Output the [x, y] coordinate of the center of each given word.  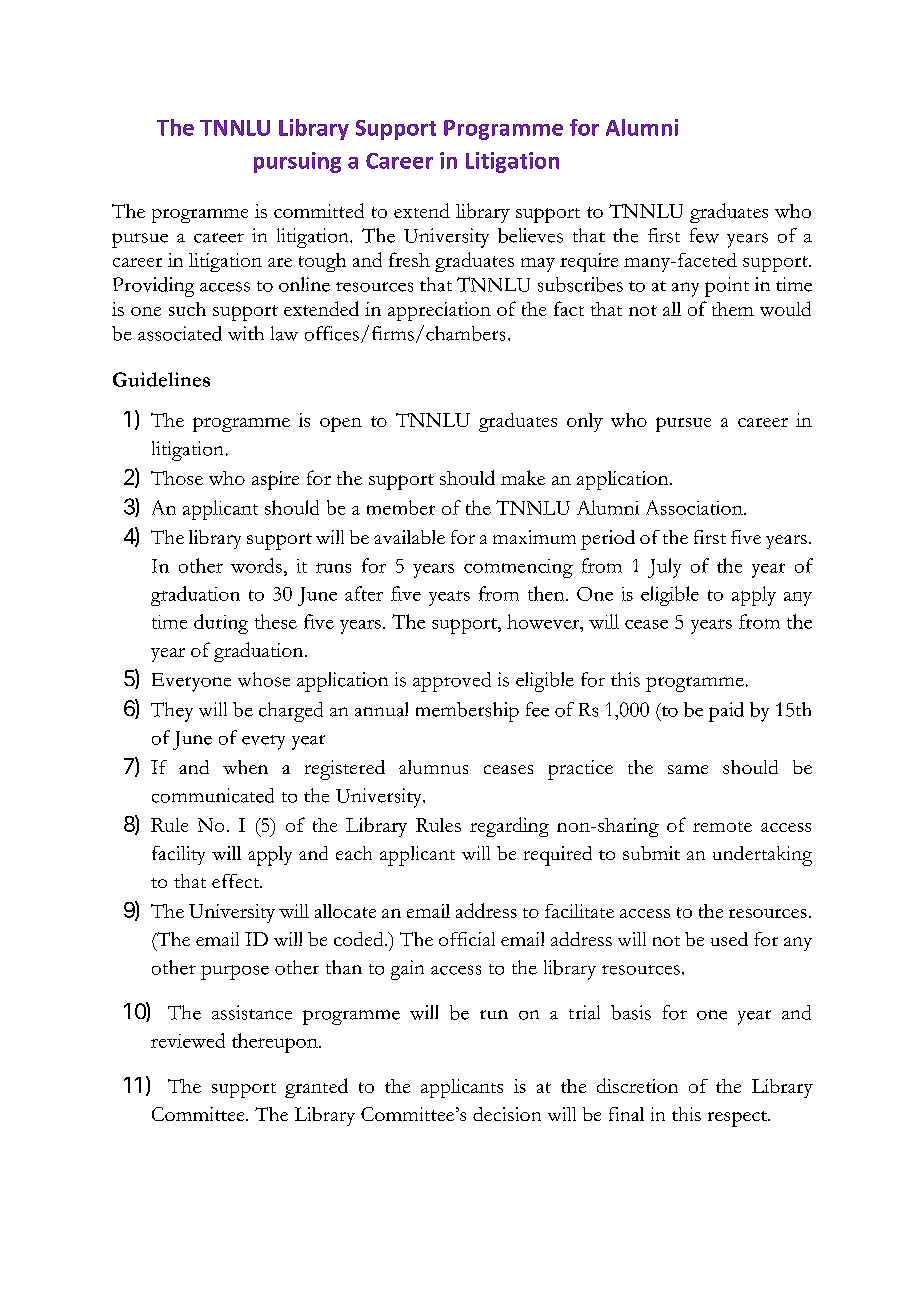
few [704, 235]
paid [726, 712]
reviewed [188, 1040]
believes [530, 235]
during [221, 624]
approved [452, 682]
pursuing [297, 162]
